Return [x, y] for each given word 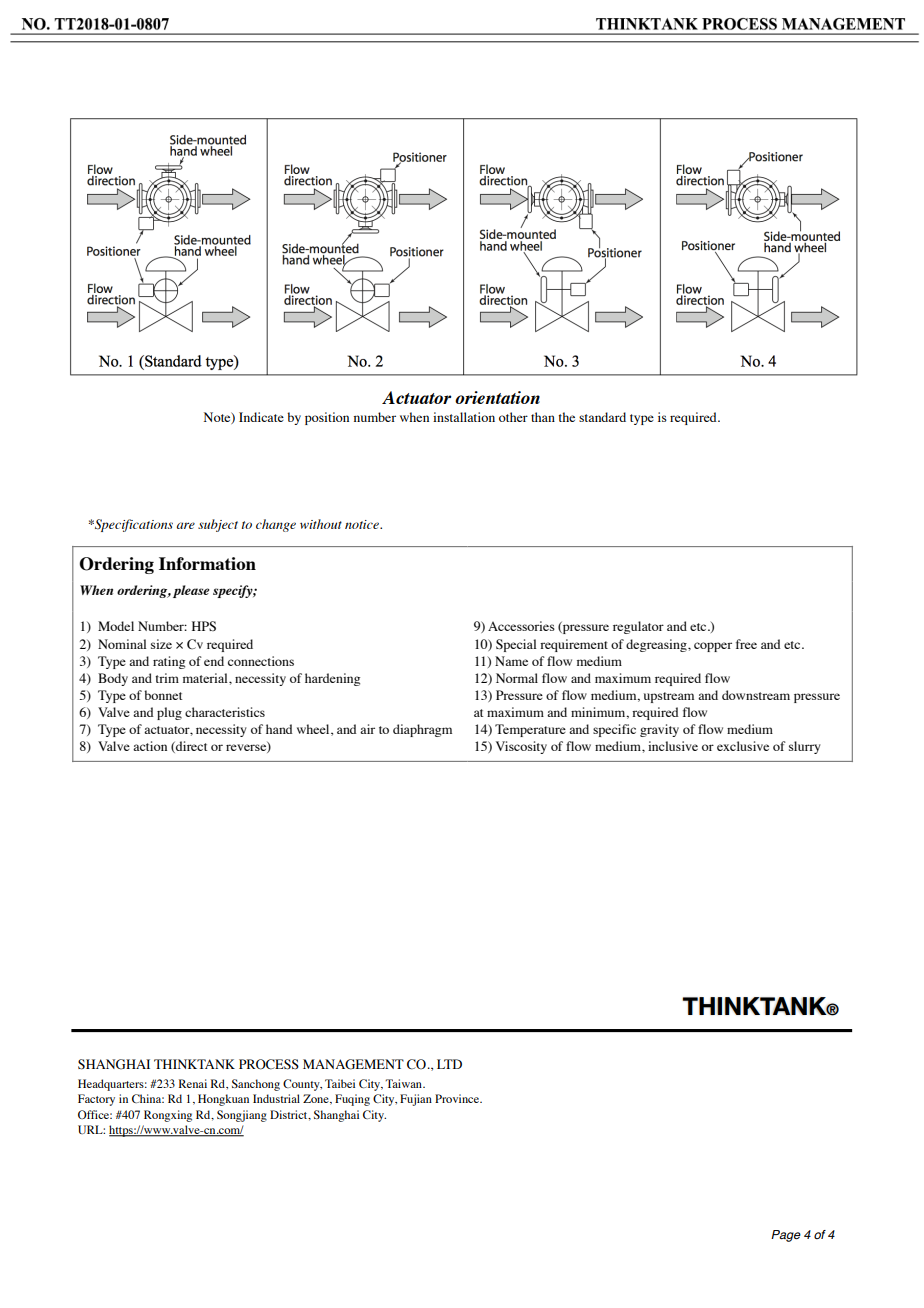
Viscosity [521, 747]
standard [602, 417]
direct [190, 747]
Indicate [261, 417]
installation [464, 417]
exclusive [743, 746]
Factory [96, 1100]
